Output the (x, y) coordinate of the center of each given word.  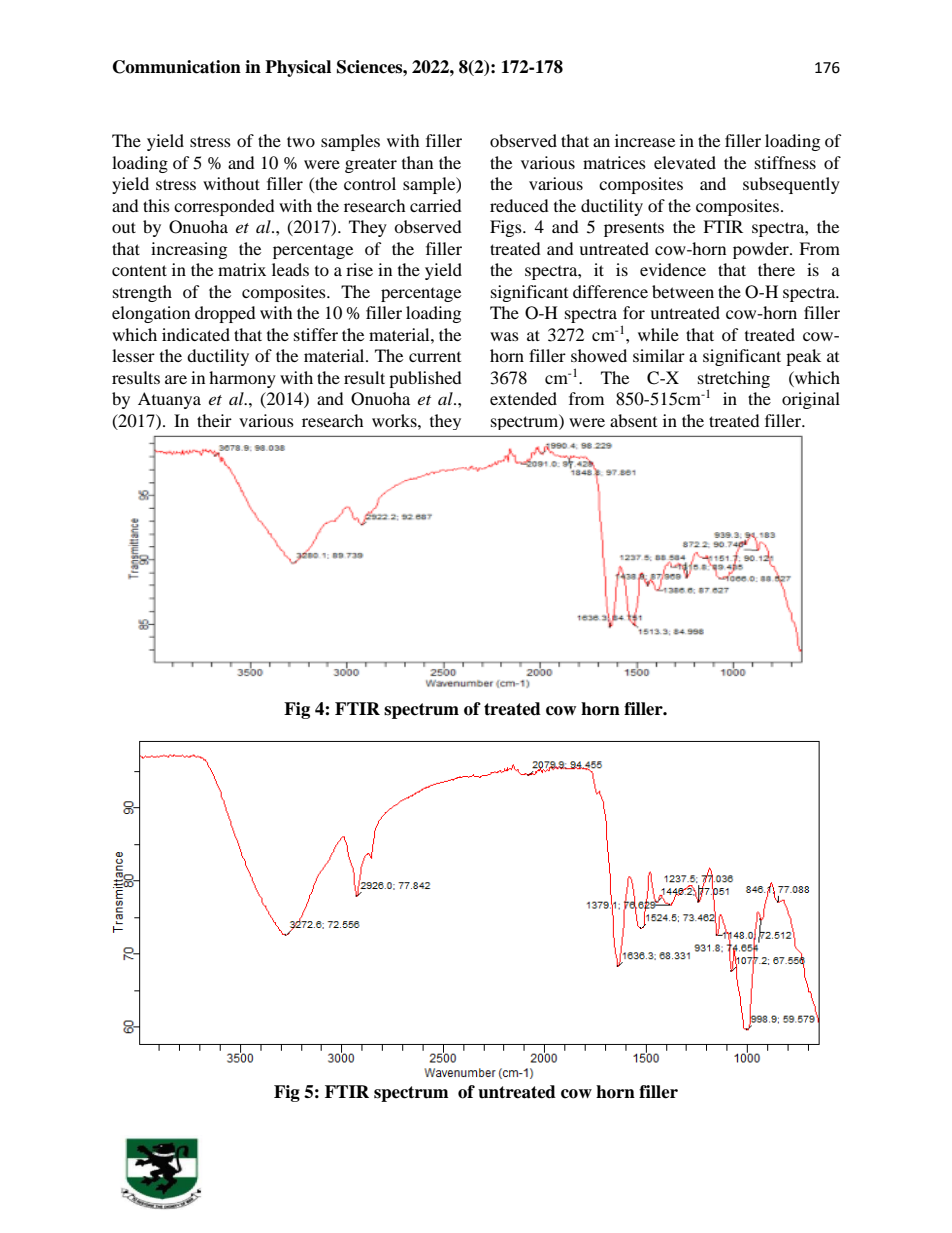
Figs (507, 228)
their (214, 420)
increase (645, 140)
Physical (298, 68)
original (811, 400)
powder (762, 250)
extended (523, 398)
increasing (189, 250)
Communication (177, 67)
